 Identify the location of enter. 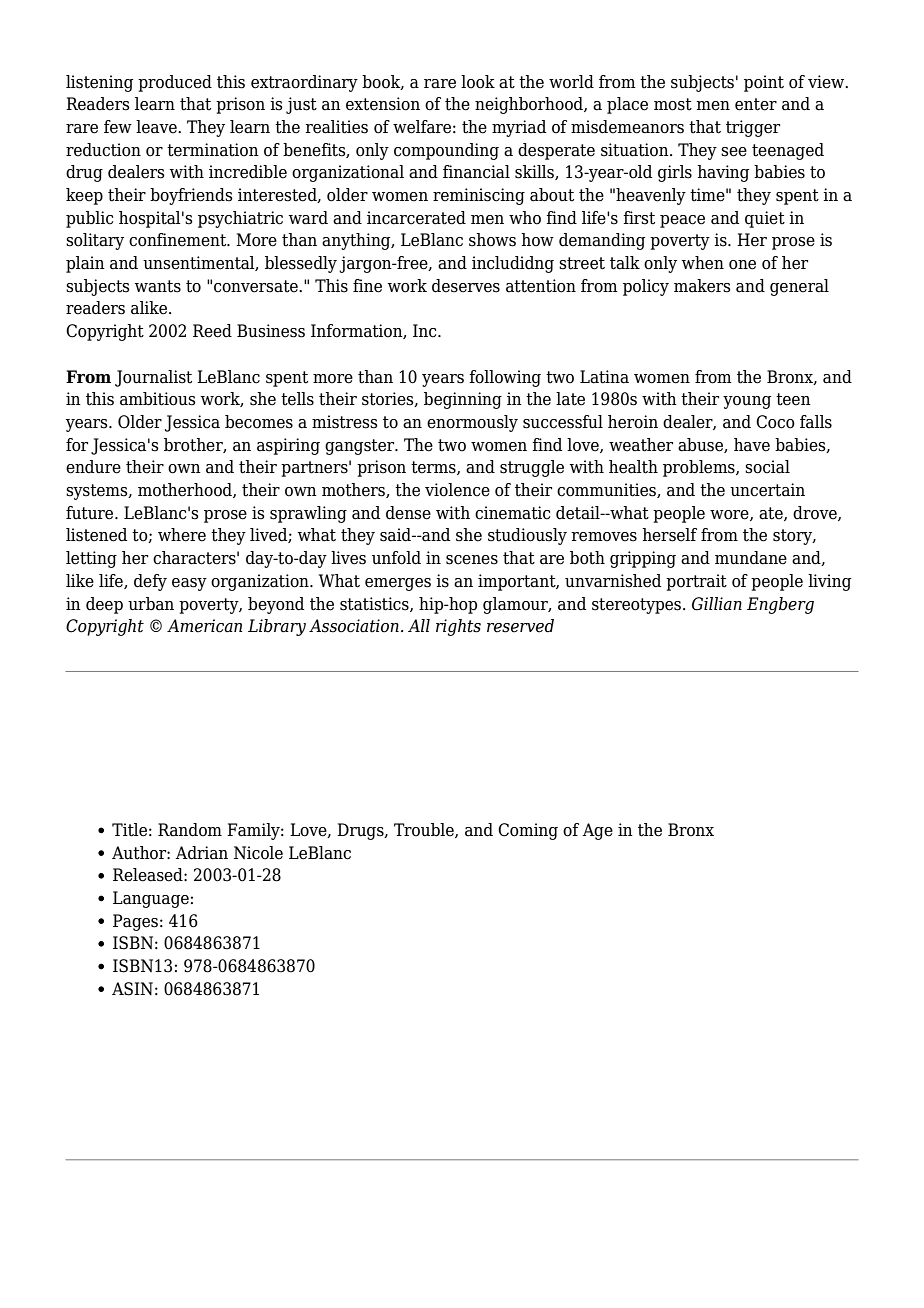
(756, 104).
